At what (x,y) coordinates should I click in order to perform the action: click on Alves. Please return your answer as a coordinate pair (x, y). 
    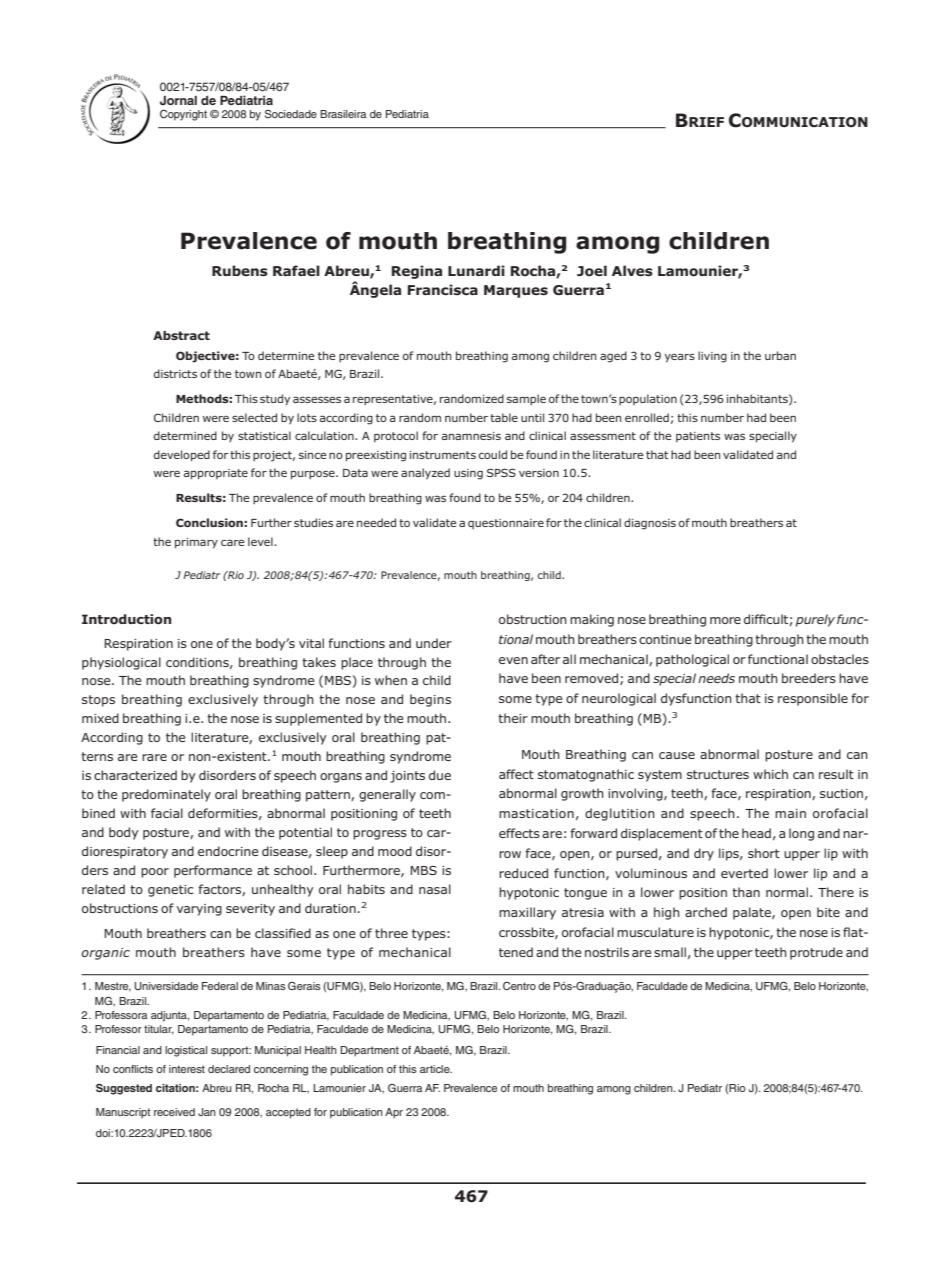
    Looking at the image, I should click on (632, 270).
